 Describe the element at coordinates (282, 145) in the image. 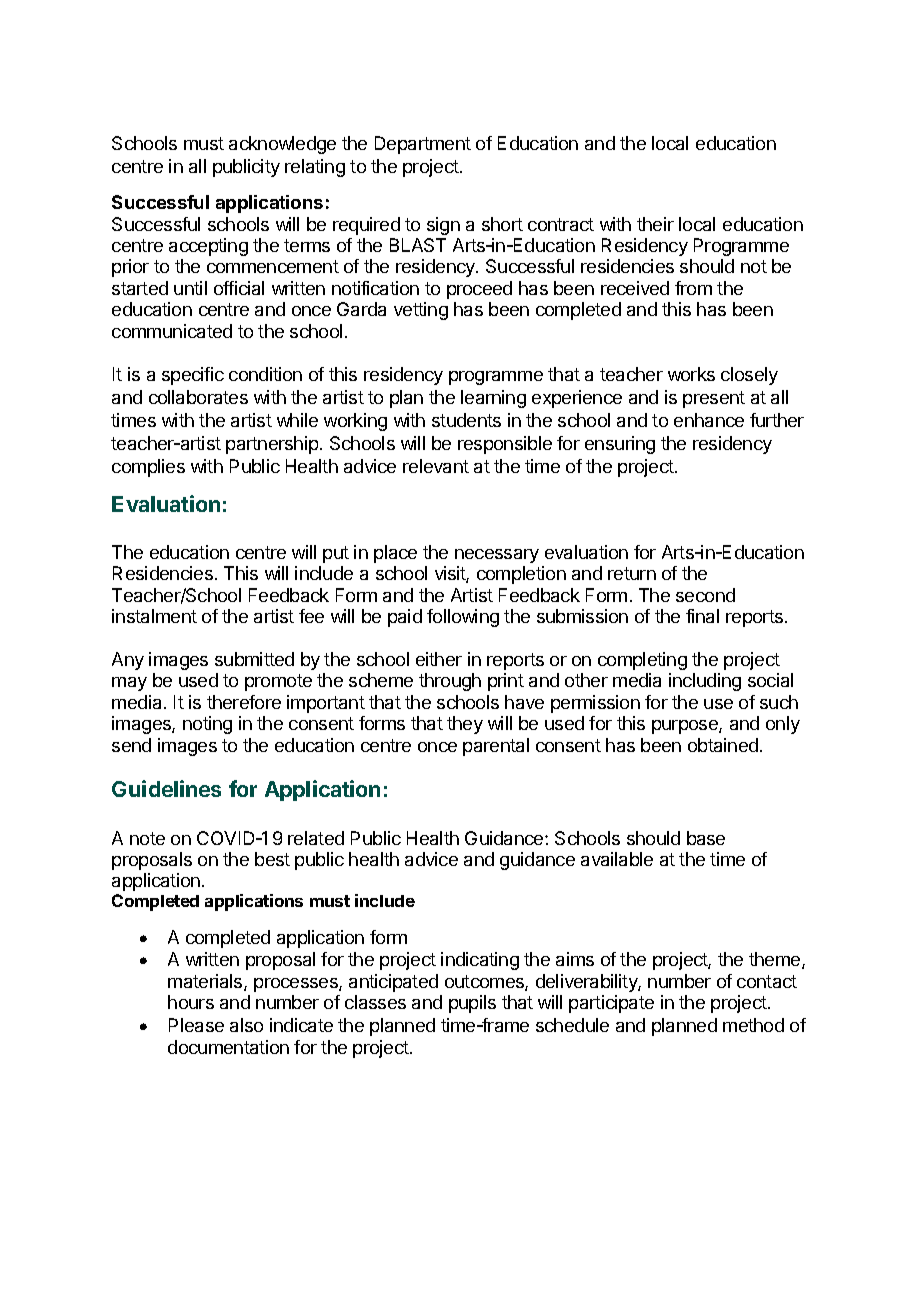

I see `acknowledge` at that location.
